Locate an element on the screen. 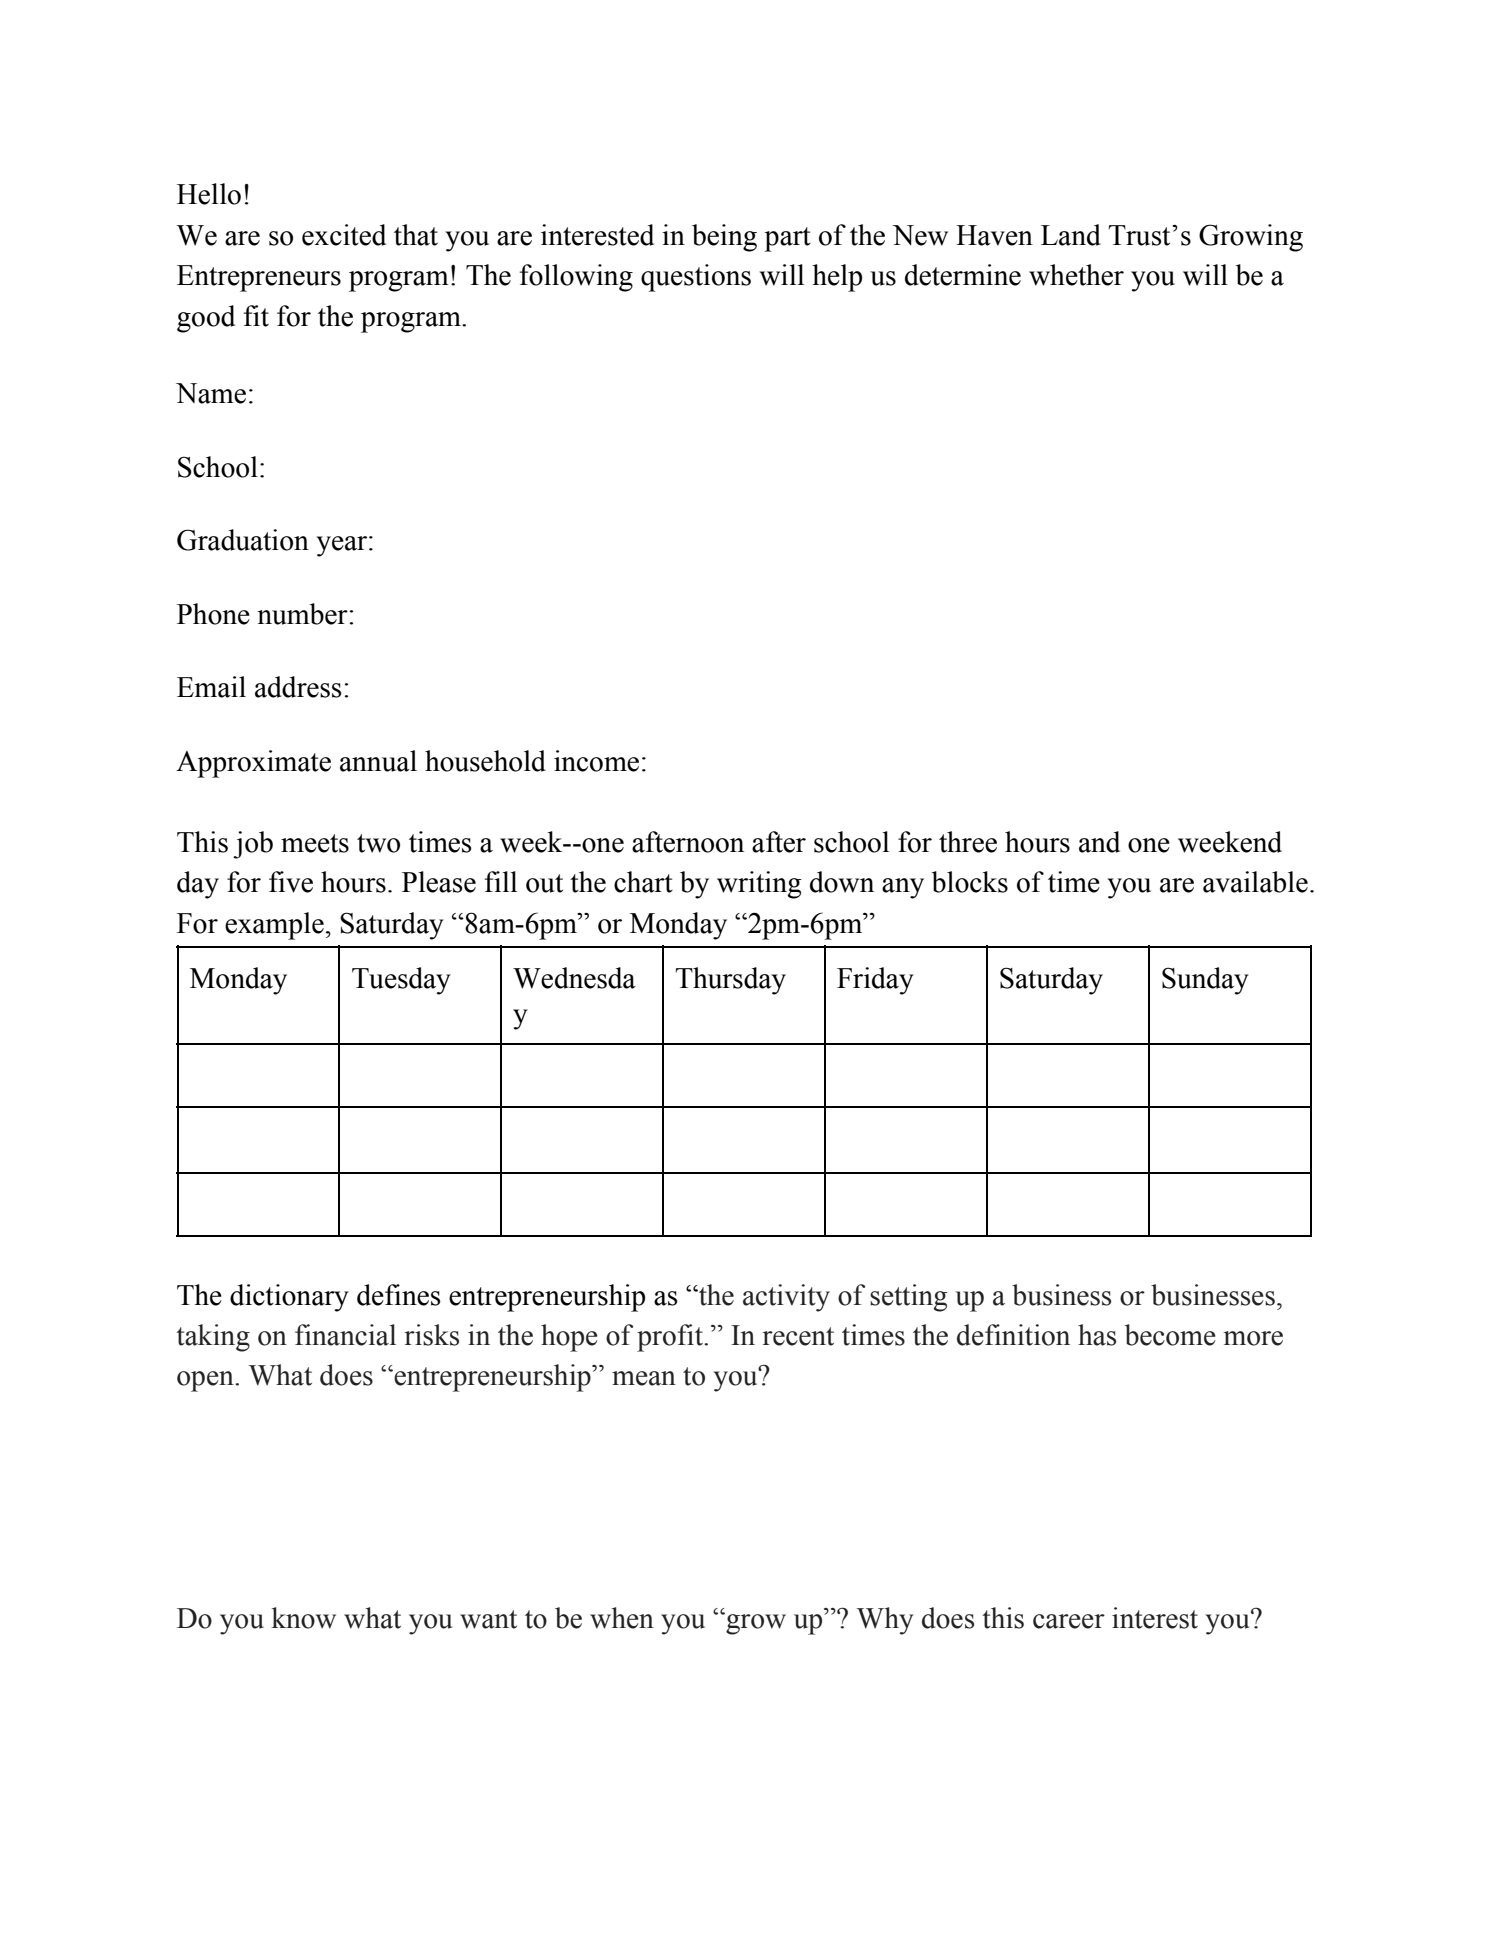 Image resolution: width=1501 pixels, height=1943 pixels. income is located at coordinates (596, 761).
